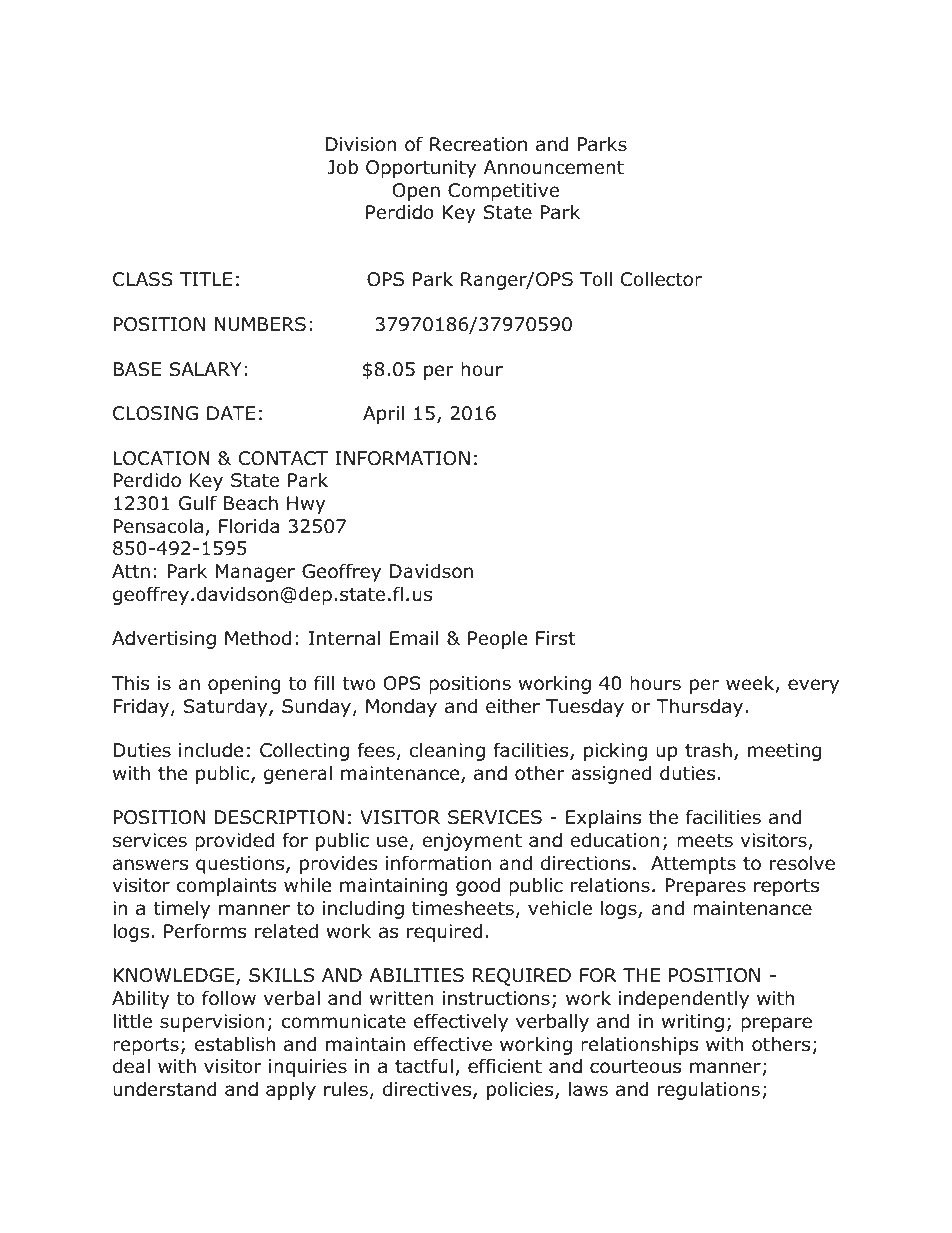  Describe the element at coordinates (235, 1044) in the image. I see `establish` at that location.
